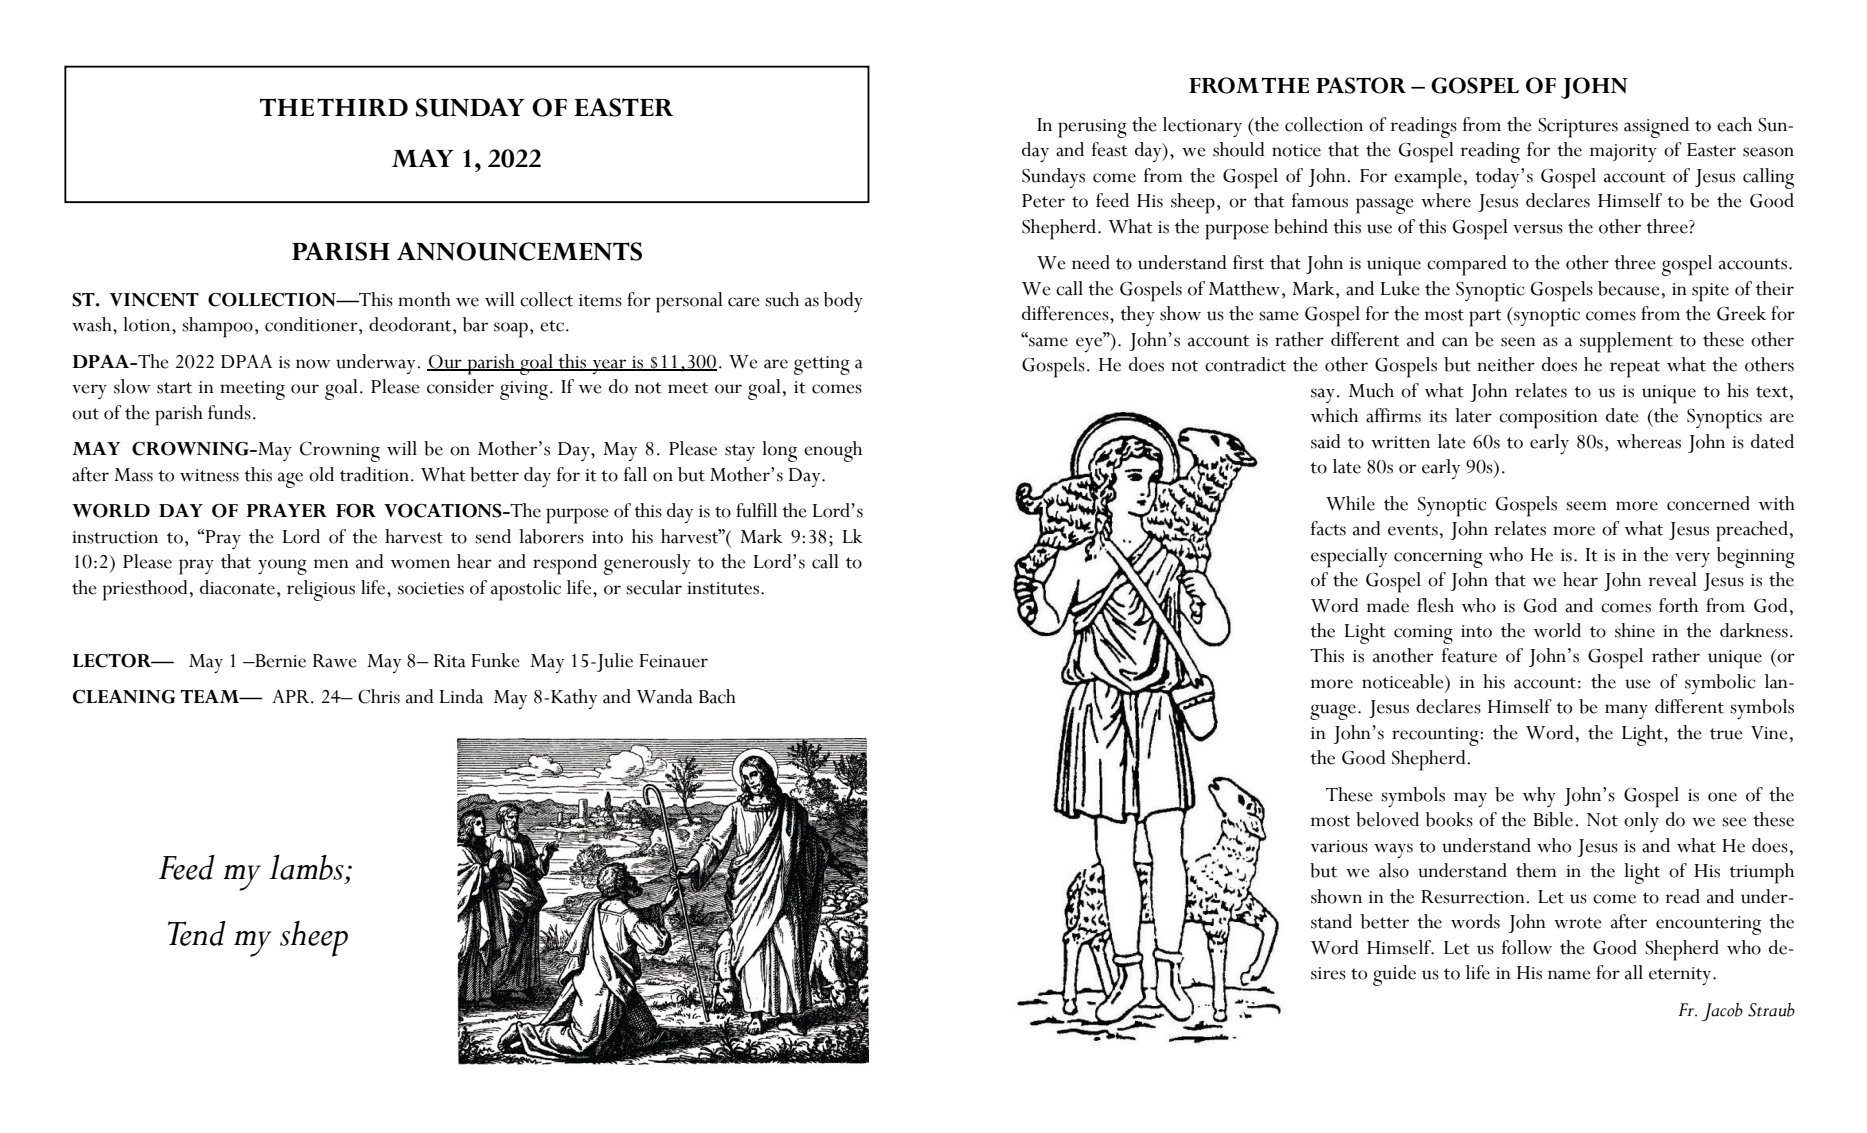 The image size is (1867, 1133). I want to click on young, so click(282, 567).
